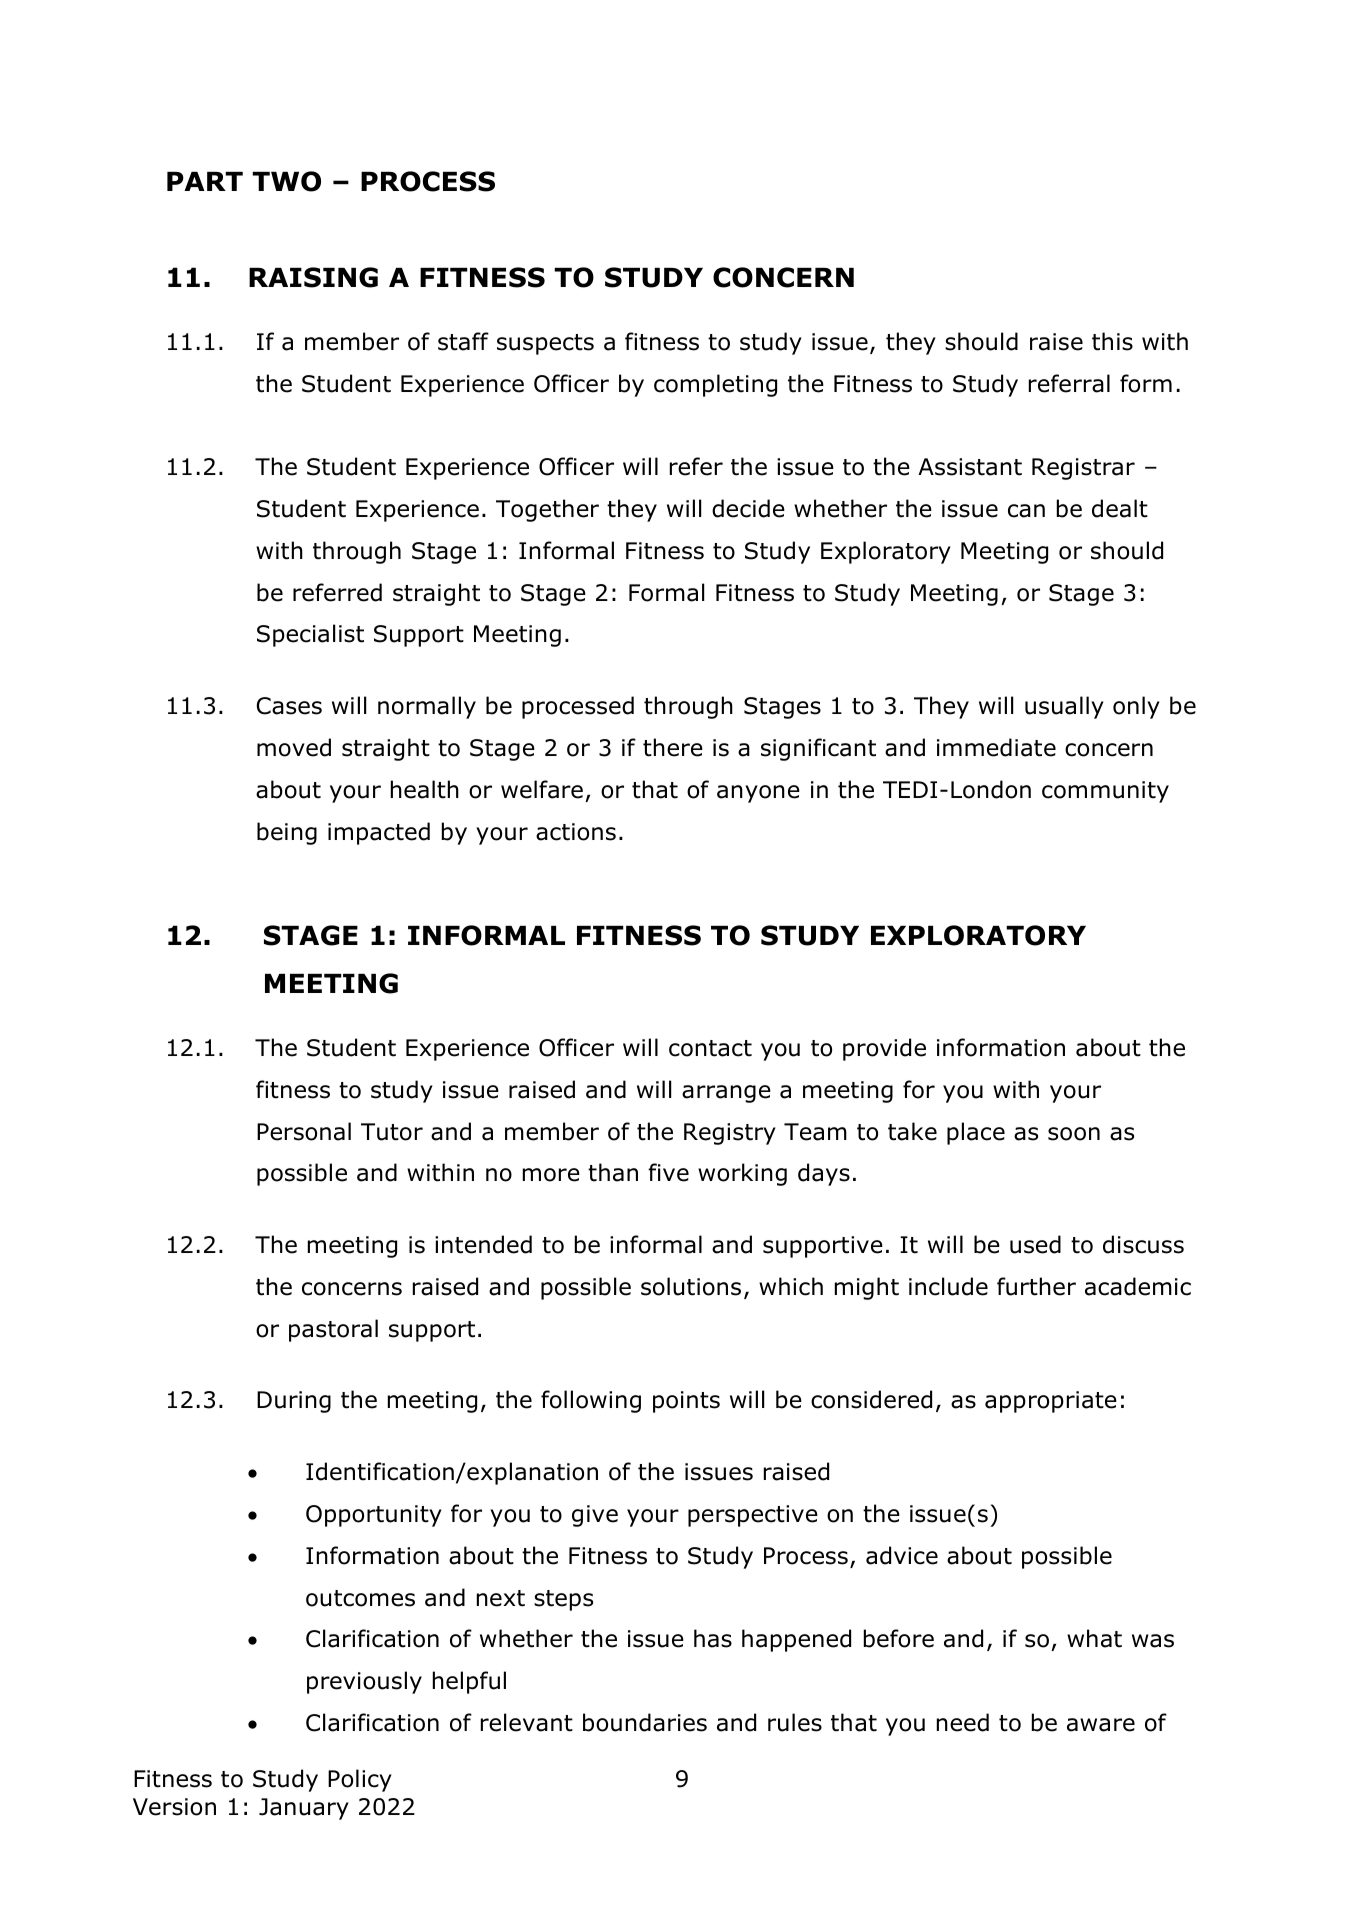 This screenshot has height=1929, width=1364. Describe the element at coordinates (1035, 1244) in the screenshot. I see `used` at that location.
